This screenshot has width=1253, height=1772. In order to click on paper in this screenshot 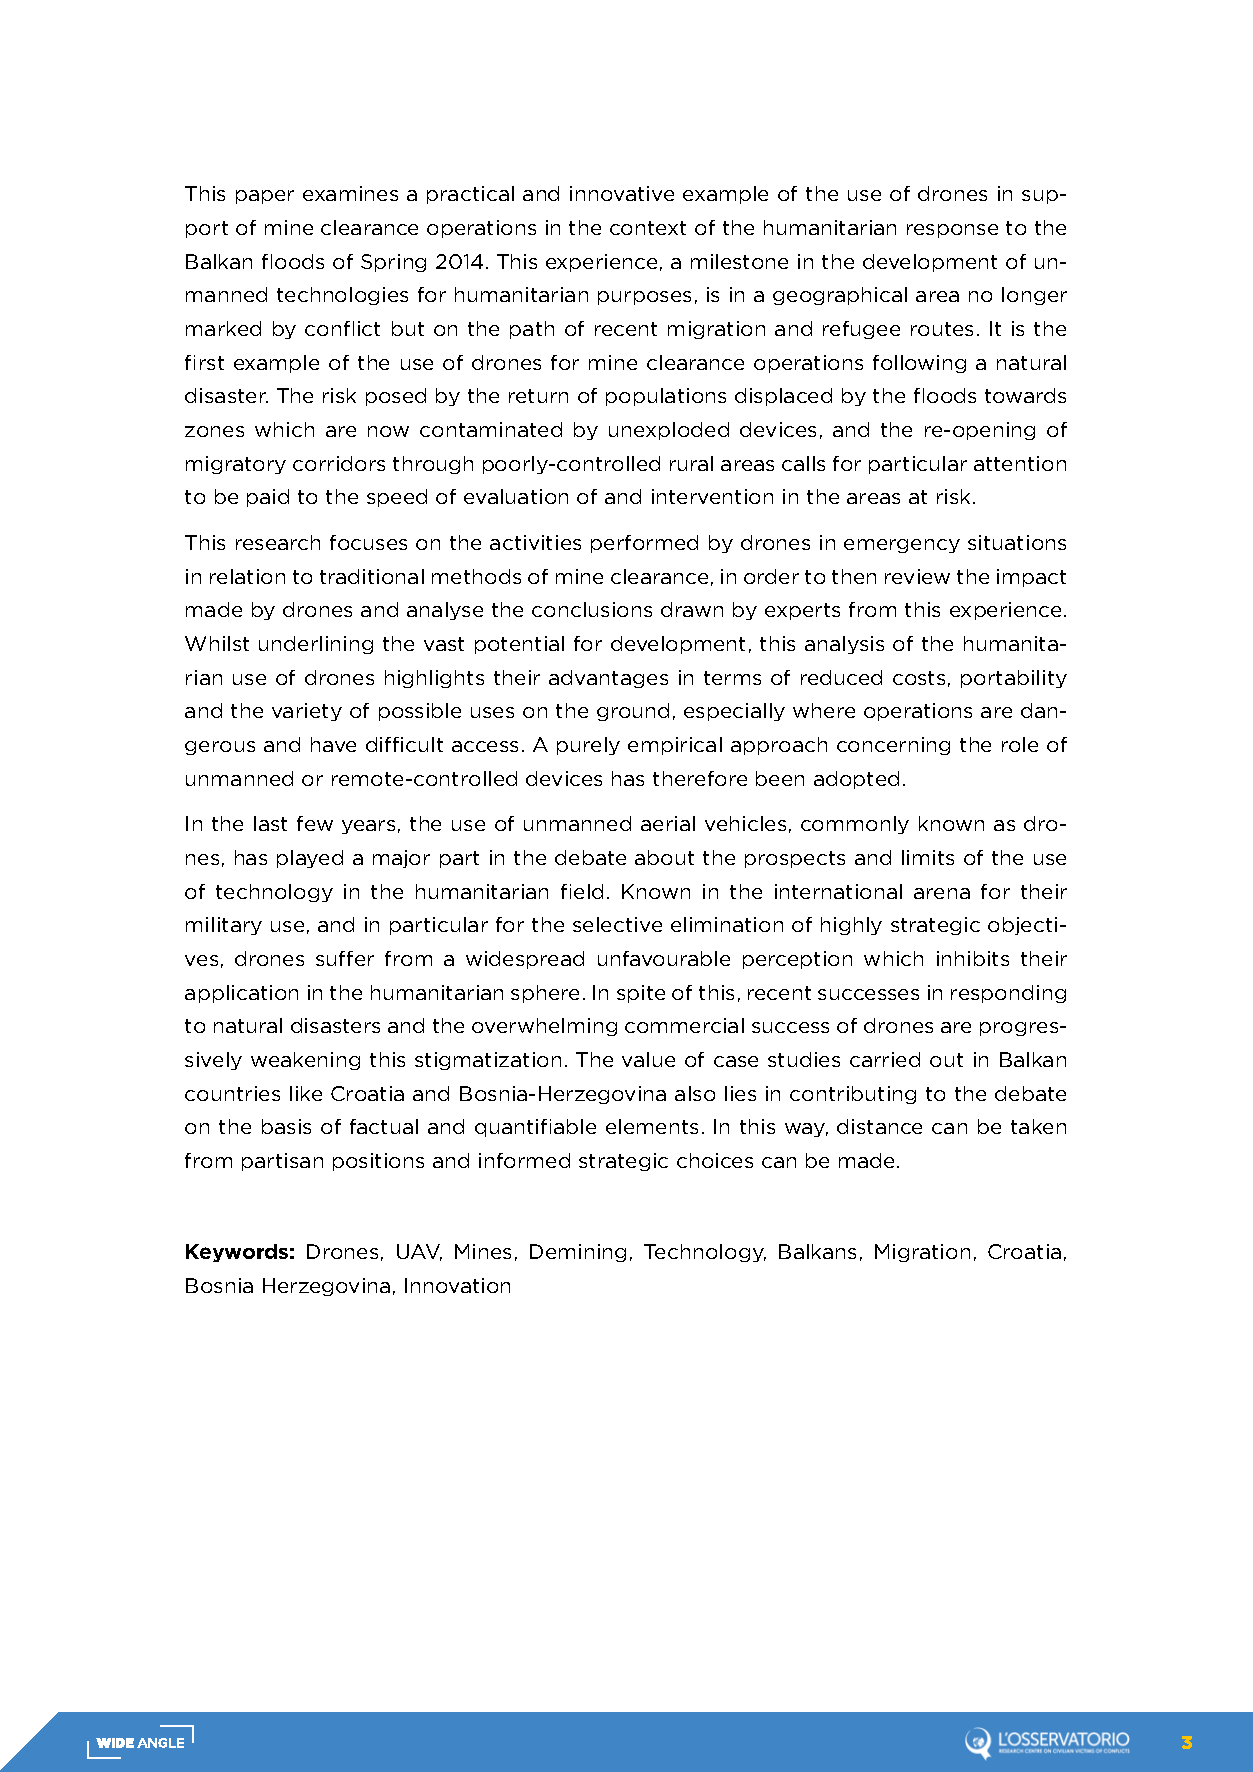, I will do `click(265, 197)`.
